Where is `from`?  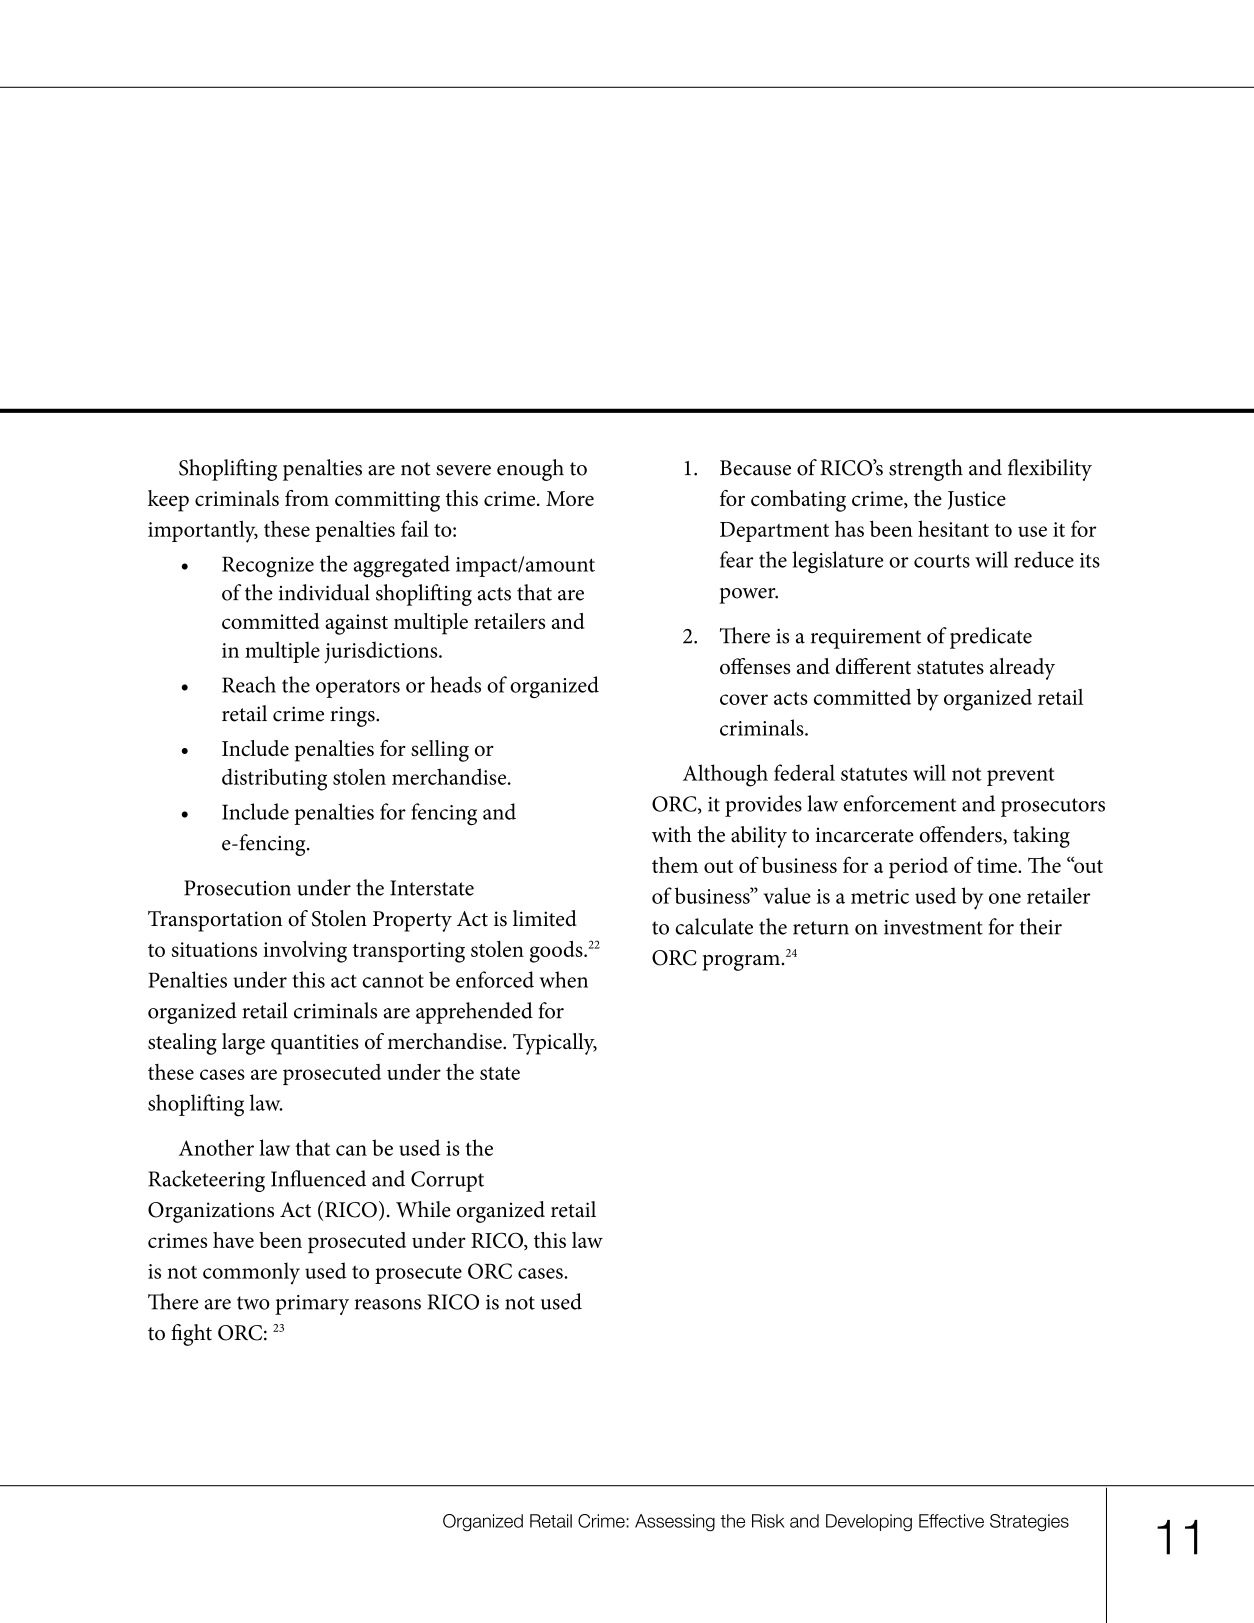 from is located at coordinates (307, 498).
